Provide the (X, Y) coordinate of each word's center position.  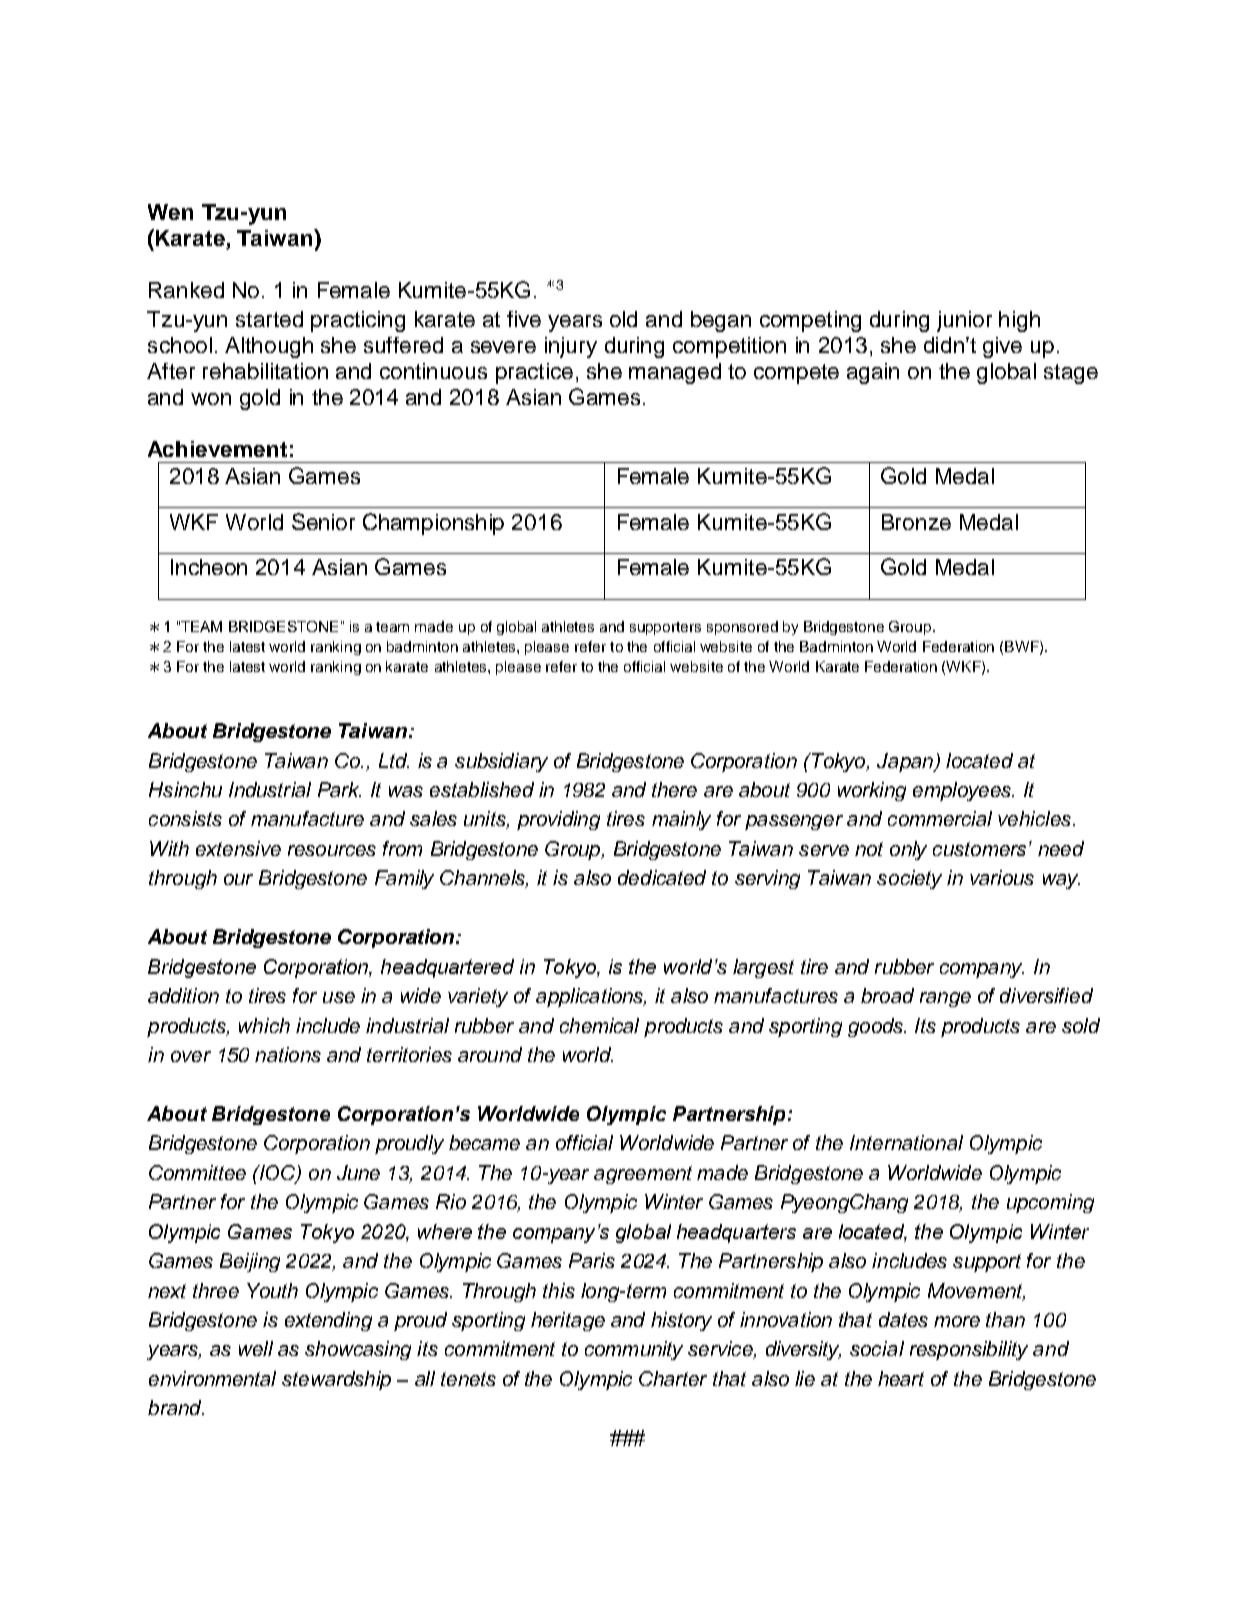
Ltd (394, 760)
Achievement (217, 449)
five (524, 319)
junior (964, 321)
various (1002, 877)
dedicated (662, 877)
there (674, 789)
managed (675, 373)
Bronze (916, 522)
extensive (238, 848)
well (256, 1348)
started (269, 319)
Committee (197, 1172)
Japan (906, 762)
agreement (643, 1175)
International (906, 1142)
